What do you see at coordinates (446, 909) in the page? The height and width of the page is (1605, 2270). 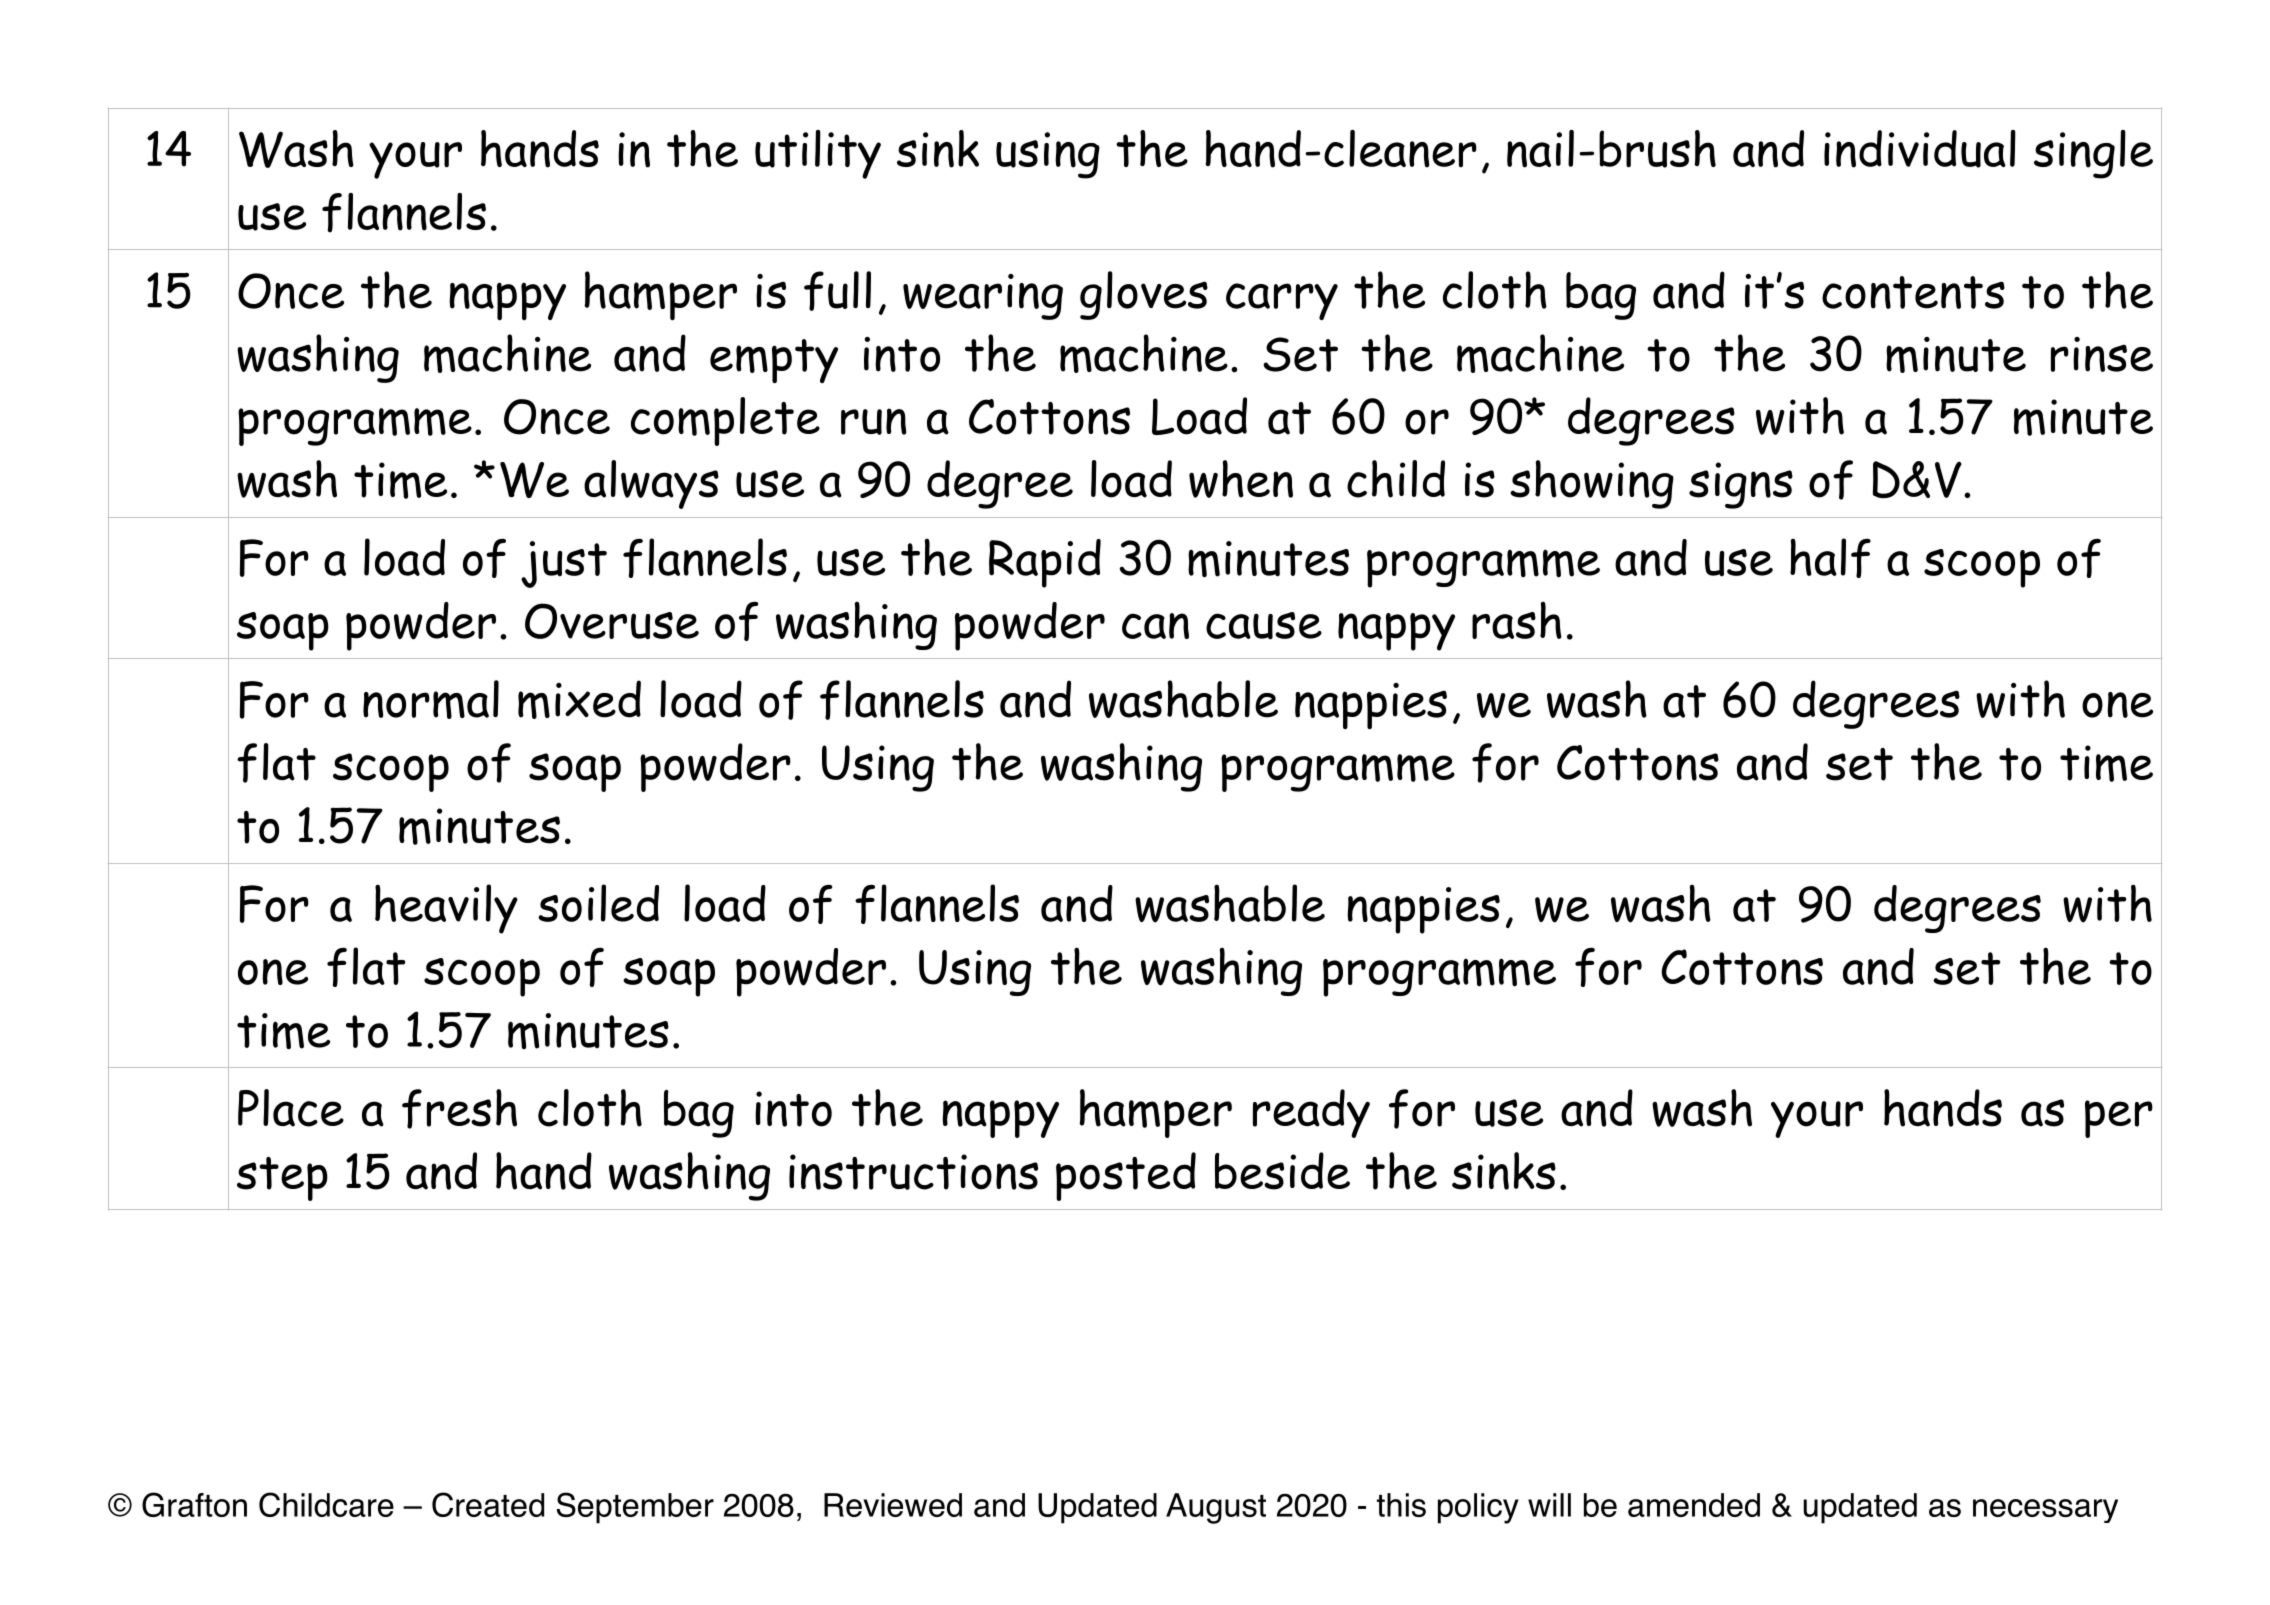 I see `heavily` at bounding box center [446, 909].
